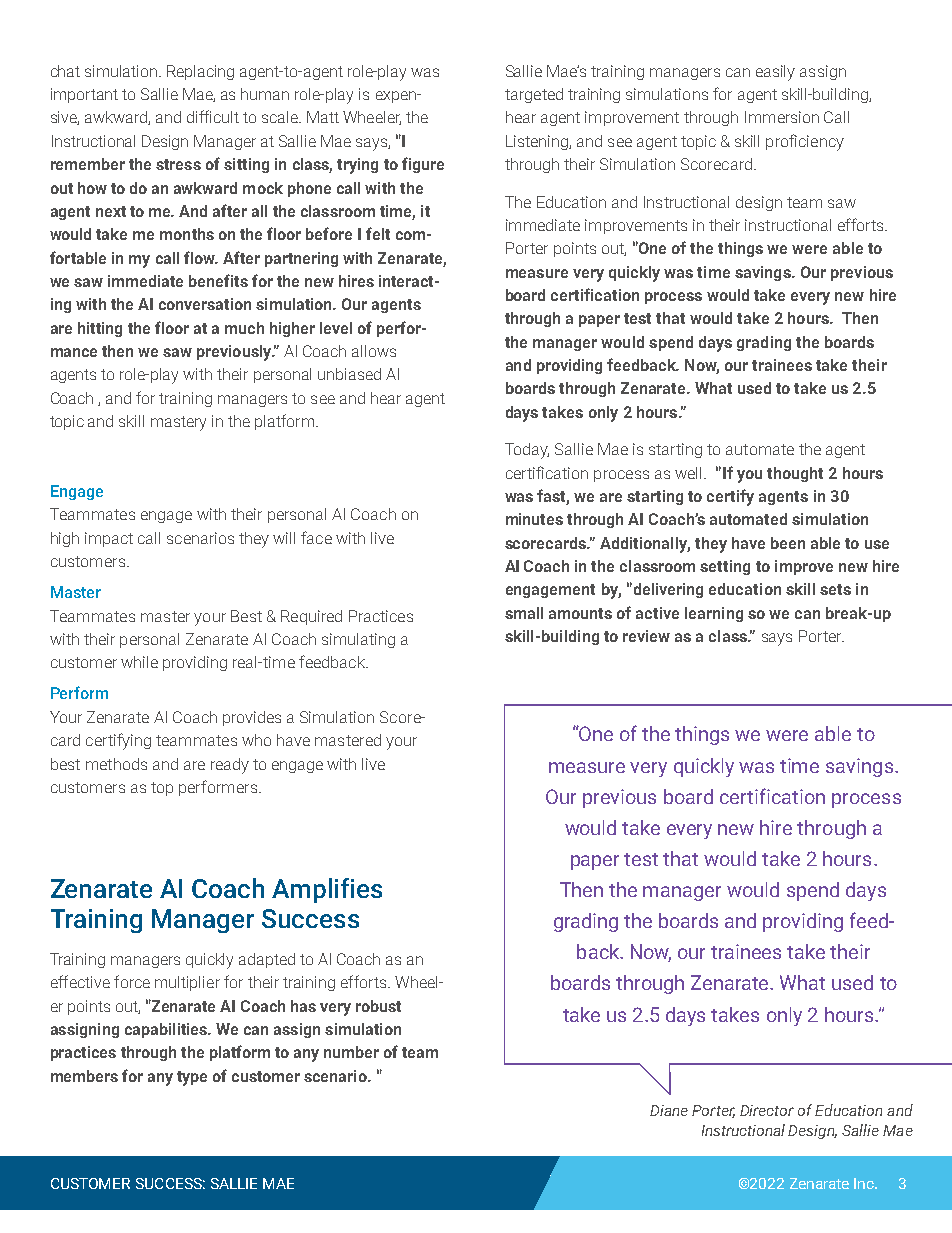 The image size is (952, 1233). I want to click on learning, so click(714, 614).
